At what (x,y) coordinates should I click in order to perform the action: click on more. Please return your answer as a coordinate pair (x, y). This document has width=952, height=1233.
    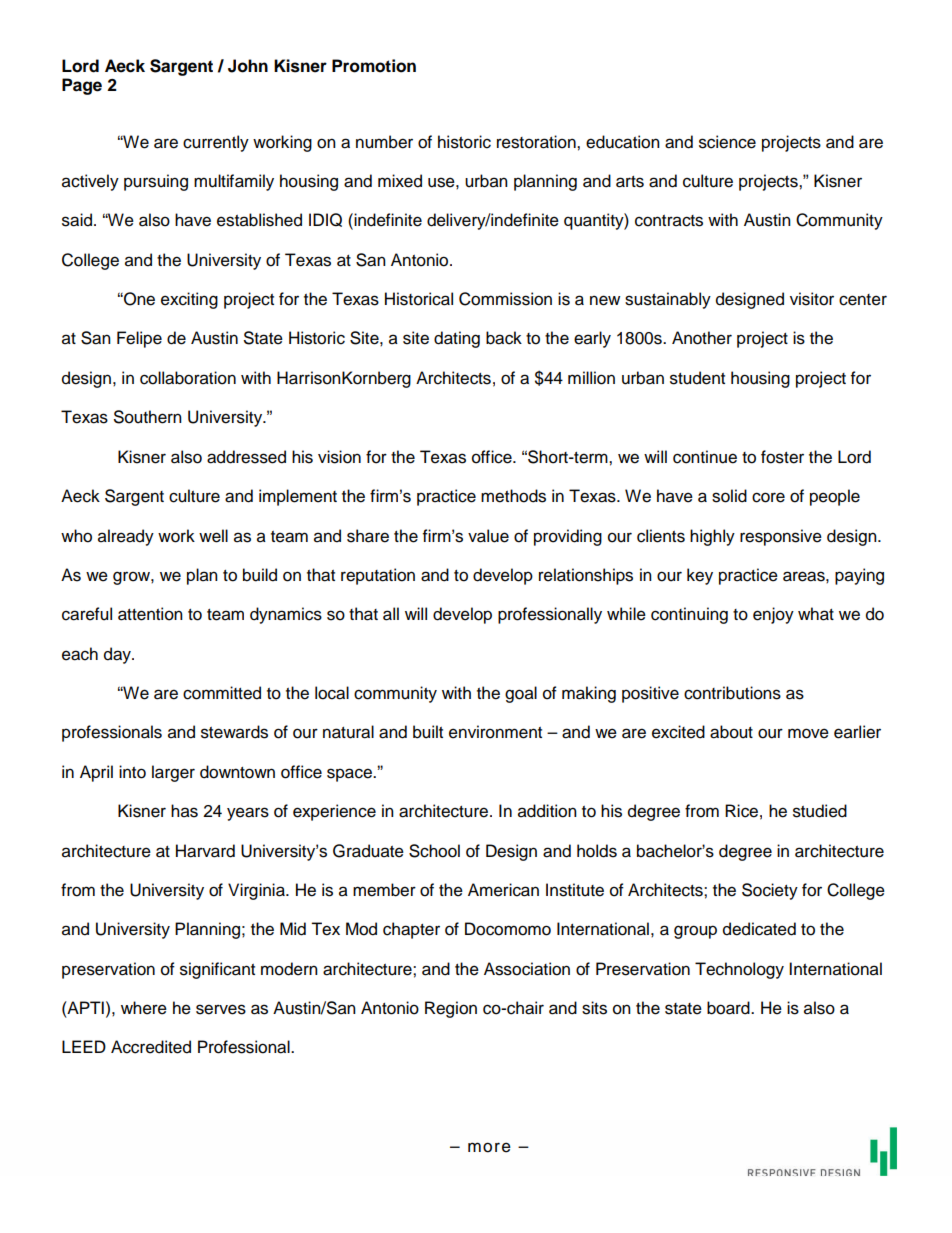
    Looking at the image, I should click on (489, 1147).
